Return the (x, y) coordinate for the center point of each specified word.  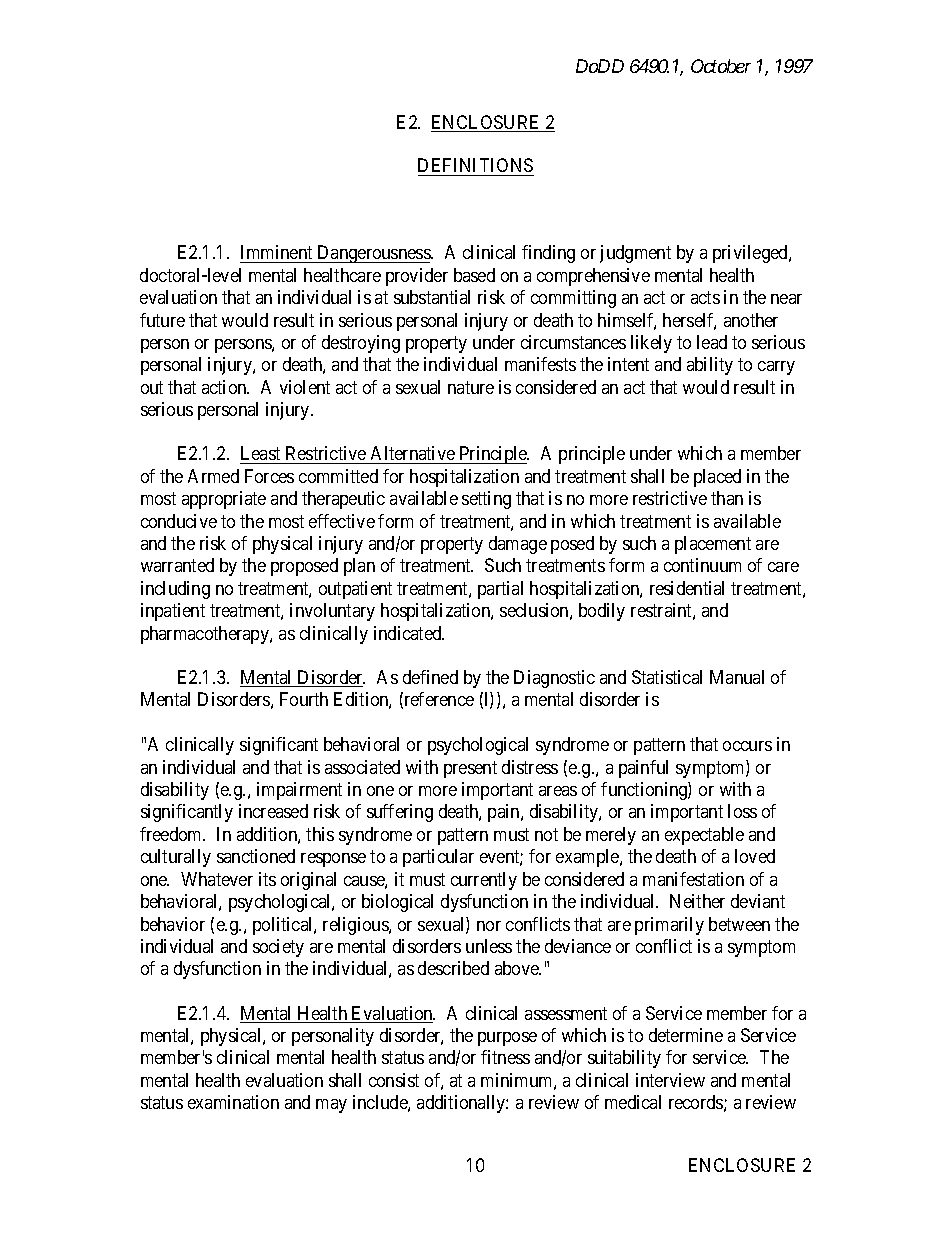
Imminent (276, 252)
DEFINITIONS (475, 165)
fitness (505, 1057)
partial (500, 590)
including (175, 590)
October (721, 66)
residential (687, 588)
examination (233, 1102)
